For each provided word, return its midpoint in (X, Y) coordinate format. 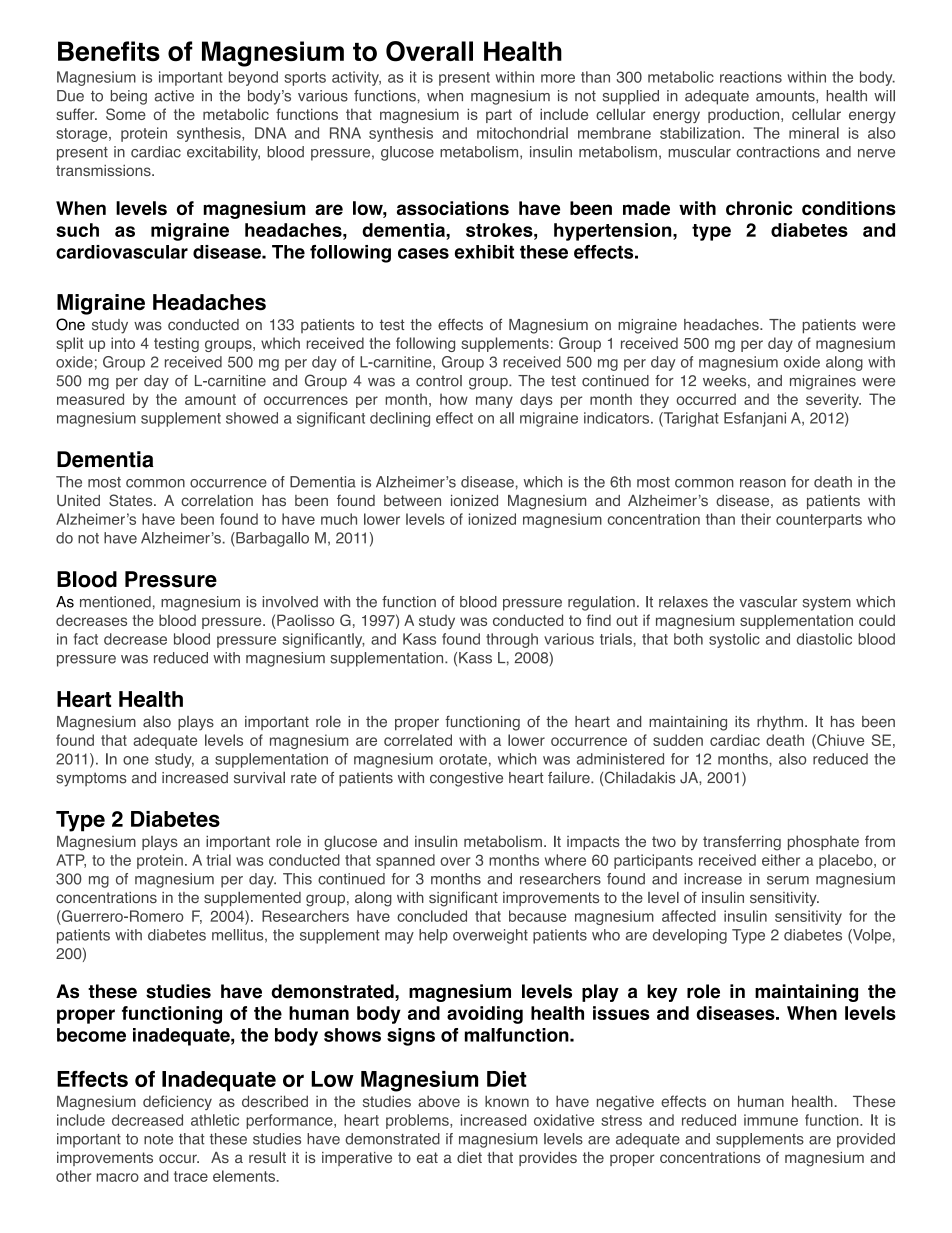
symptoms (91, 779)
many (494, 402)
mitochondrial (522, 133)
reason (763, 483)
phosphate (823, 842)
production (745, 116)
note (158, 1139)
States (132, 500)
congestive (466, 779)
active (174, 96)
